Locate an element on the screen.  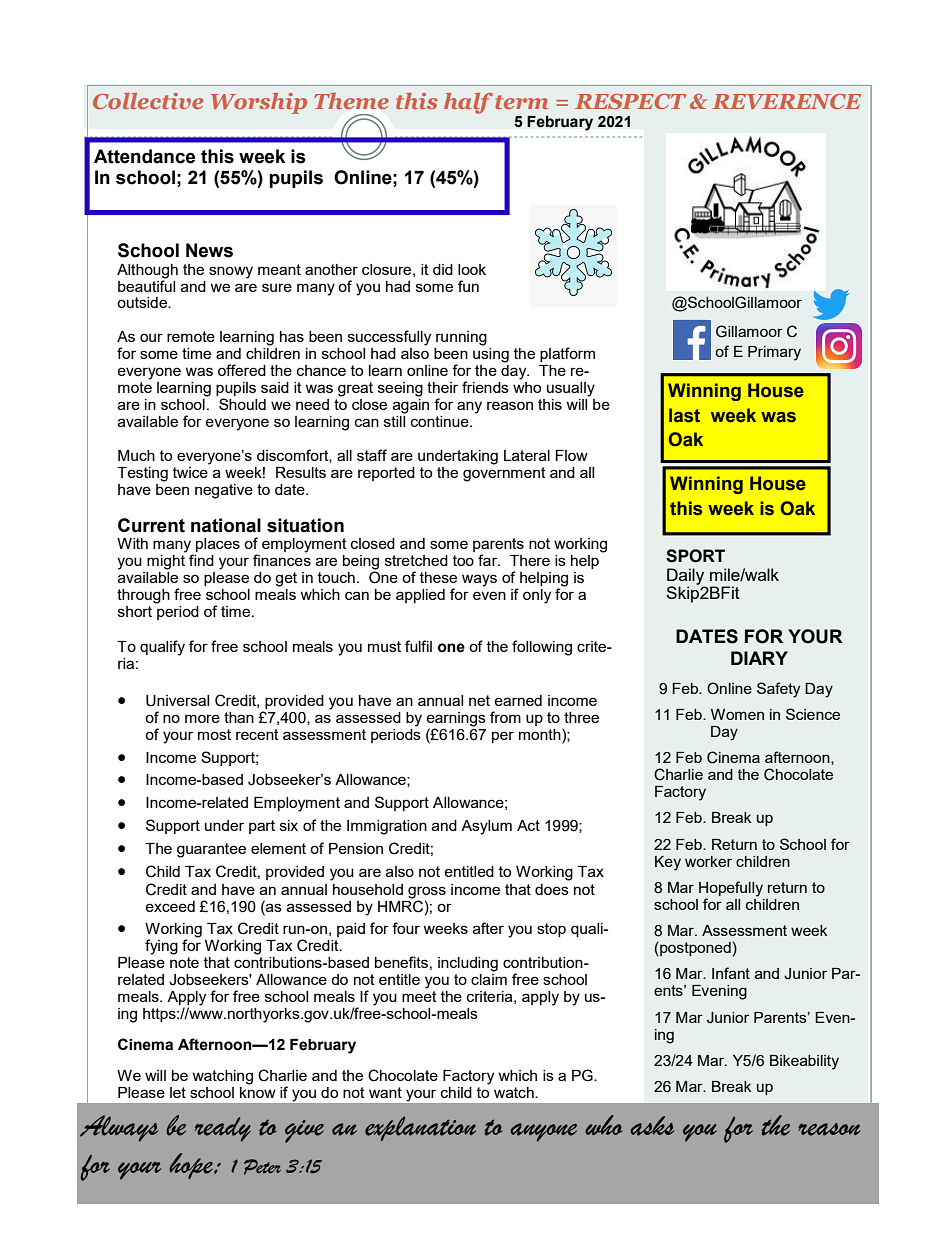
offered is located at coordinates (242, 370).
